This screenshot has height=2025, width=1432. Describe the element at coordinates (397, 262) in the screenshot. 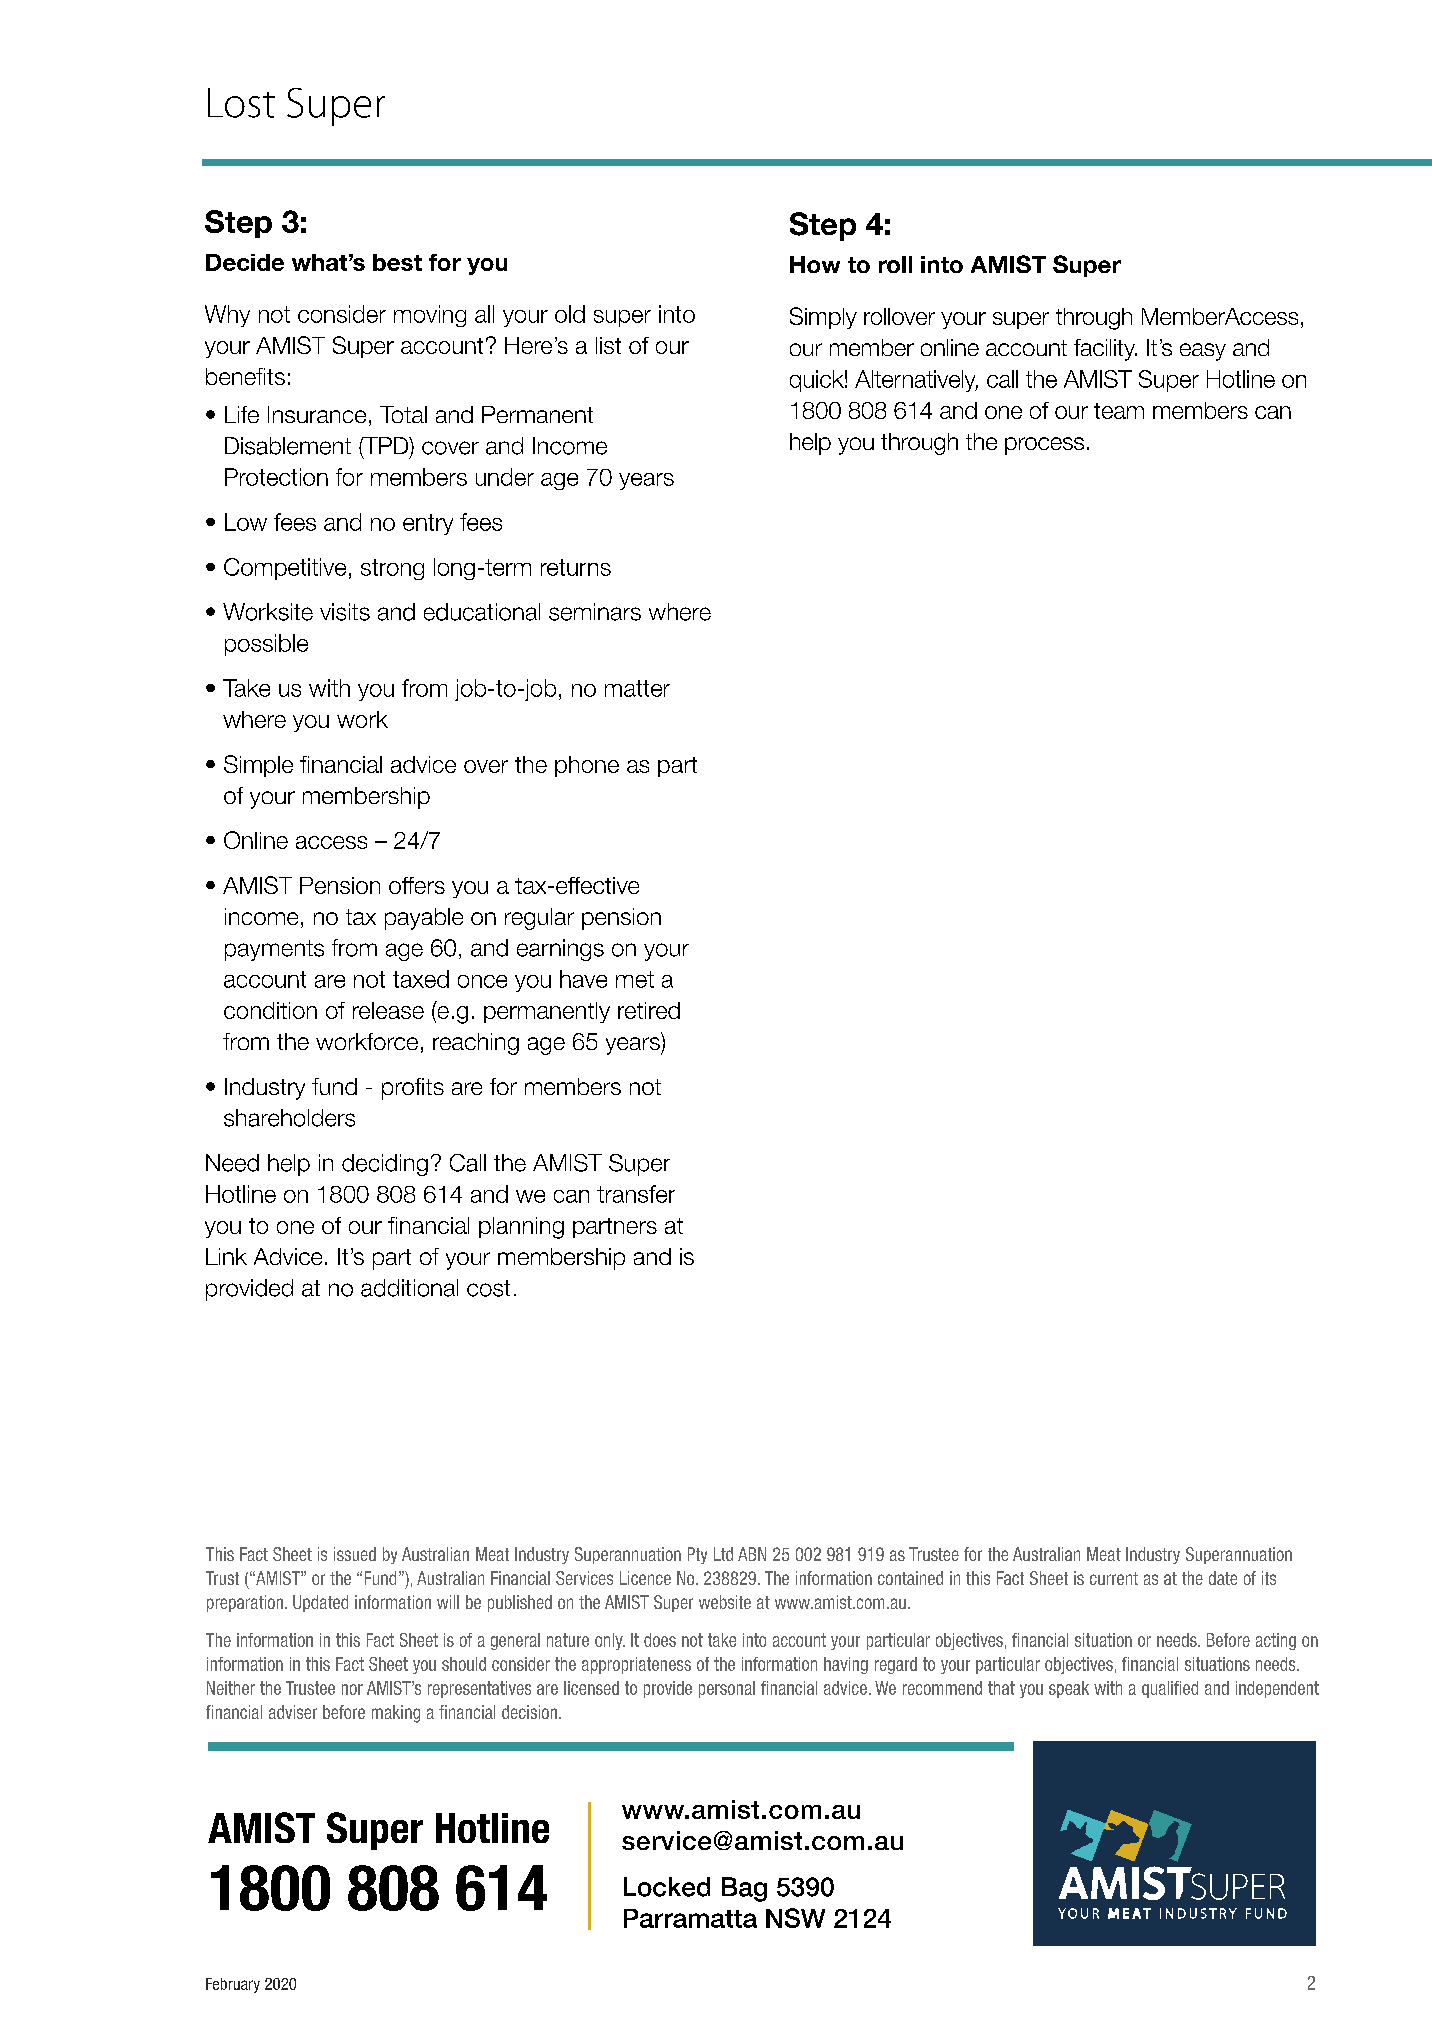

I see `best` at that location.
